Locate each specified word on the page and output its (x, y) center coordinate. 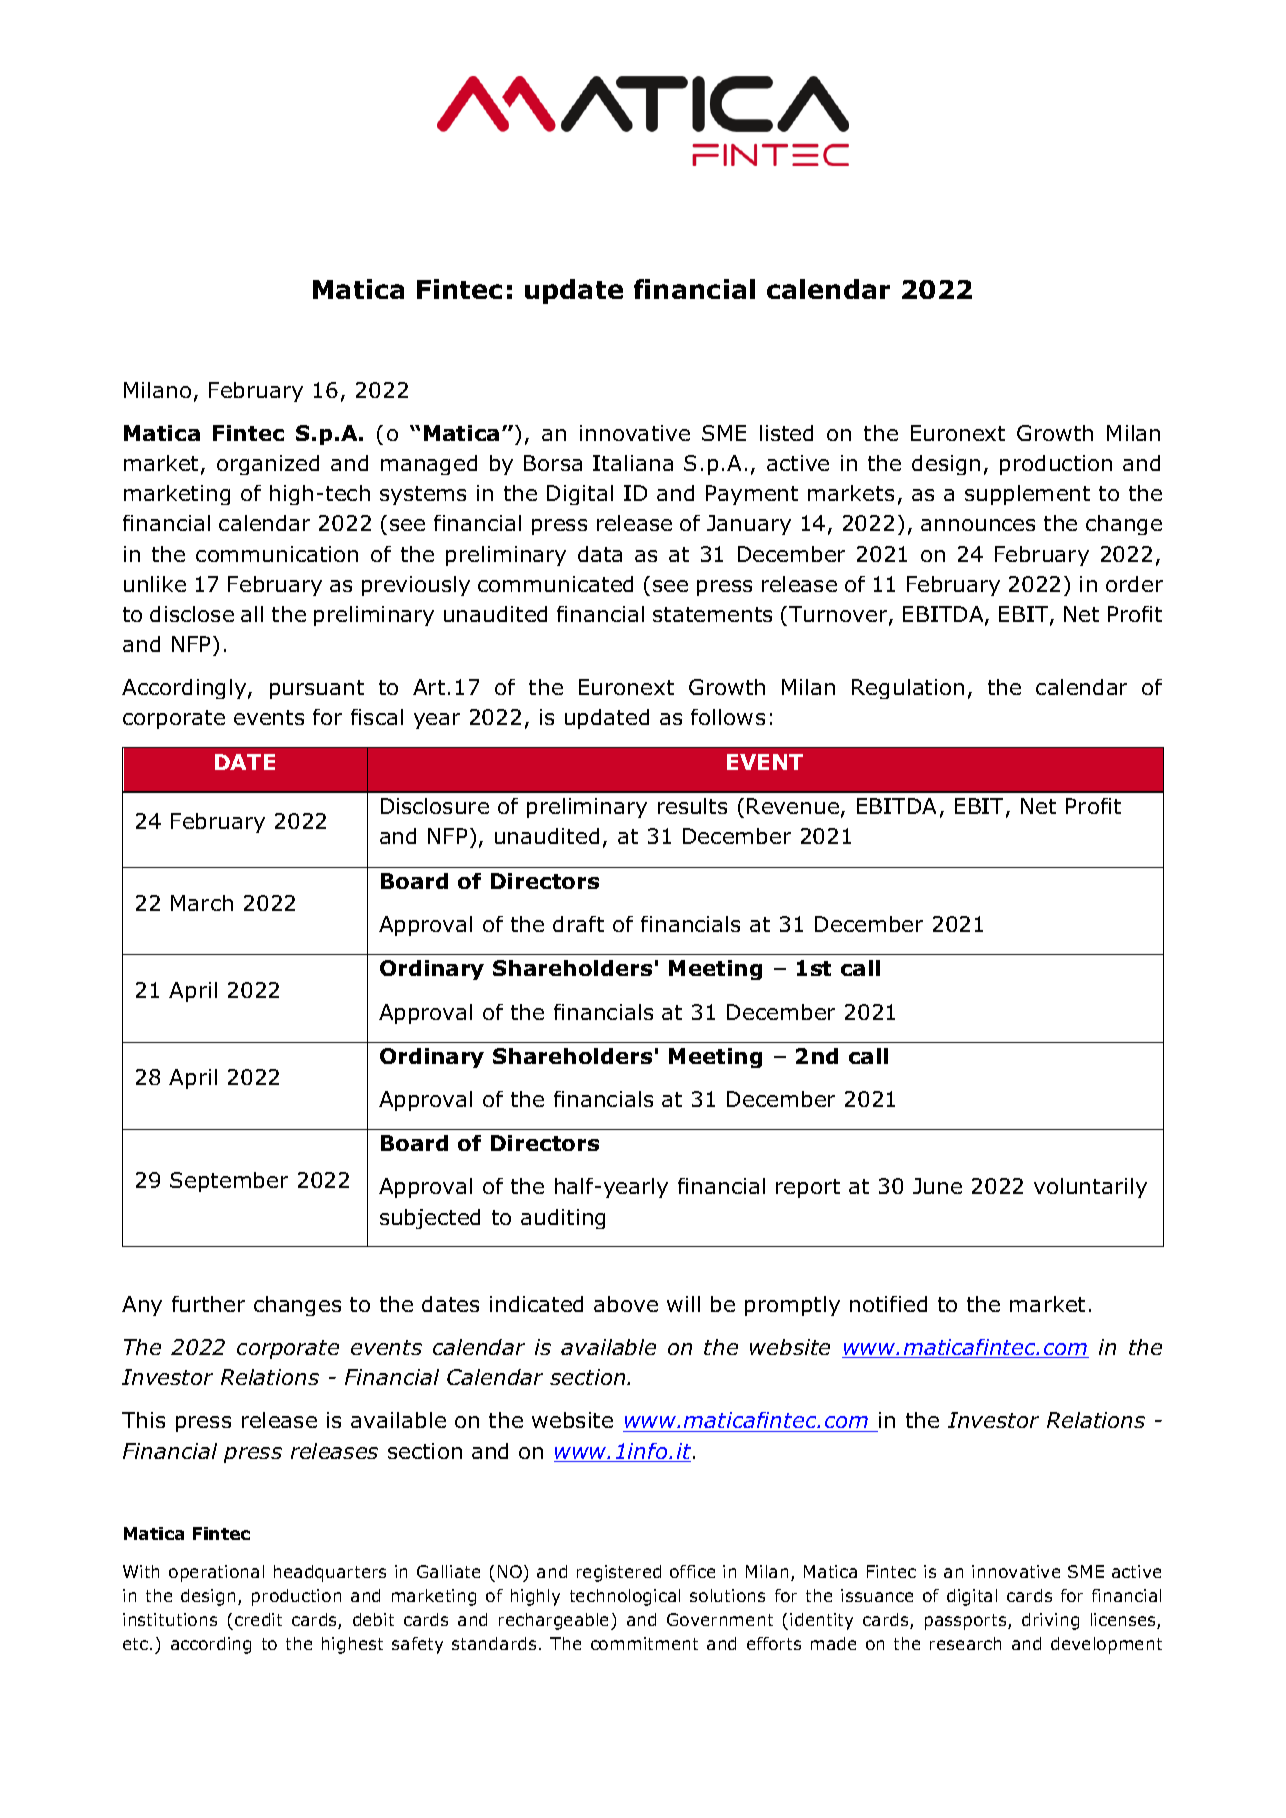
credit (258, 1619)
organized (268, 465)
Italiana (633, 463)
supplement (1027, 495)
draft (578, 924)
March (202, 903)
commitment (644, 1643)
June (937, 1186)
